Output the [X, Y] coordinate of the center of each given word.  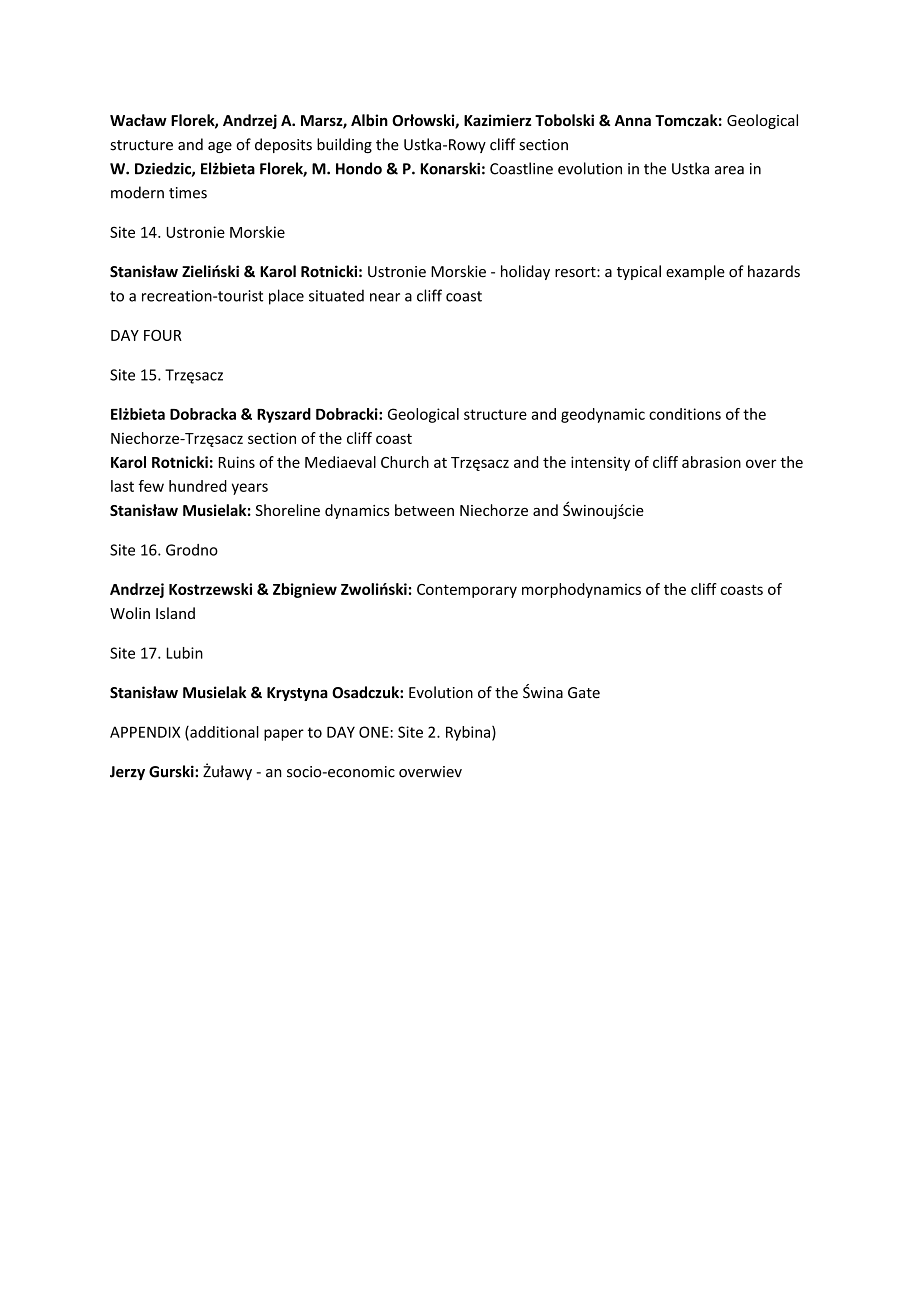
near [385, 297]
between [424, 510]
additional [223, 733]
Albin [369, 120]
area [729, 170]
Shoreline [287, 510]
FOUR [163, 335]
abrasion [711, 462]
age [220, 147]
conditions [685, 414]
